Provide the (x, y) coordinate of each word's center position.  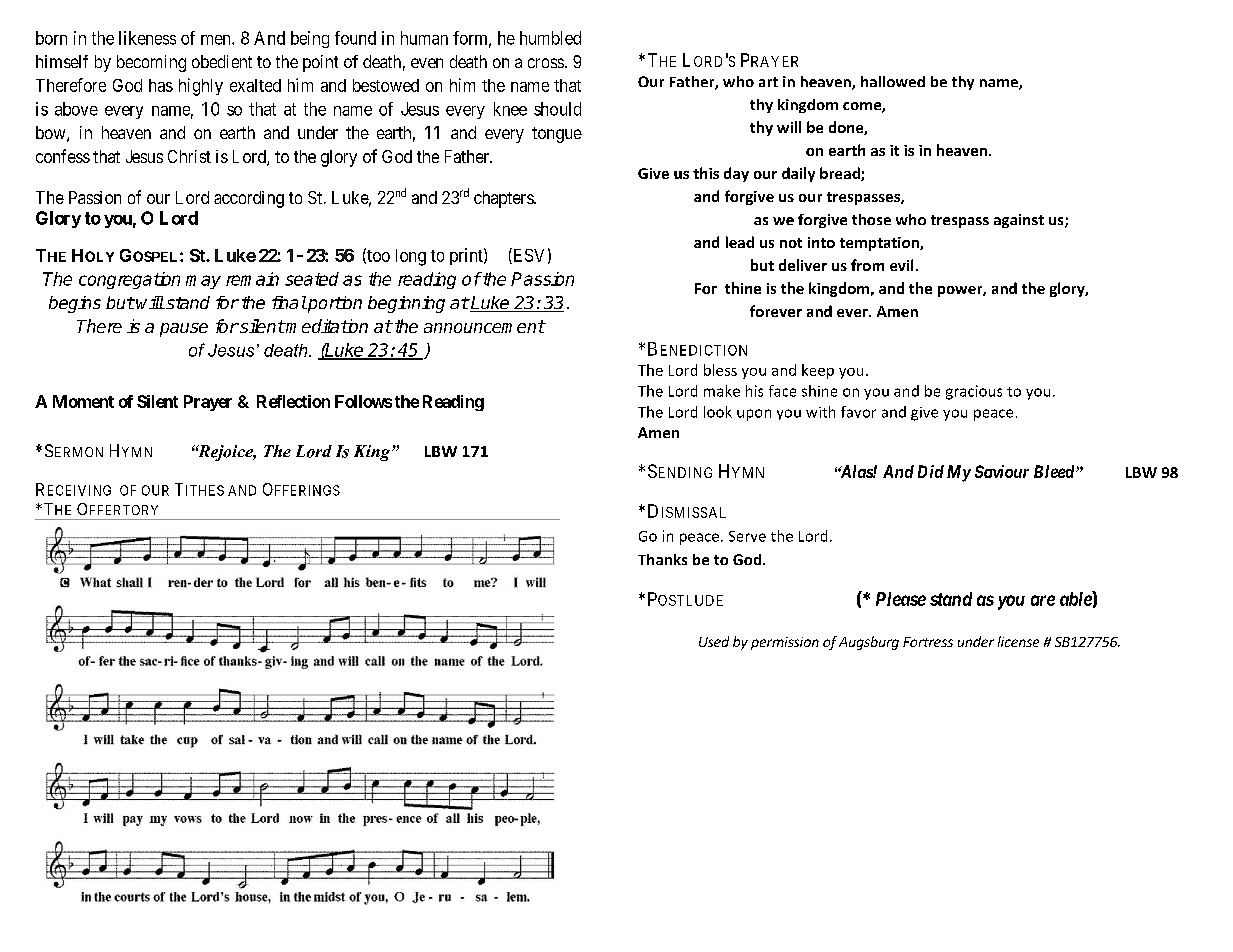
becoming (151, 63)
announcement (484, 326)
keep (818, 371)
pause (184, 330)
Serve (747, 536)
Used (714, 641)
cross (546, 63)
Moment (83, 401)
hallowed (893, 81)
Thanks (662, 559)
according (249, 199)
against (1019, 221)
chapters (504, 199)
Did (931, 471)
